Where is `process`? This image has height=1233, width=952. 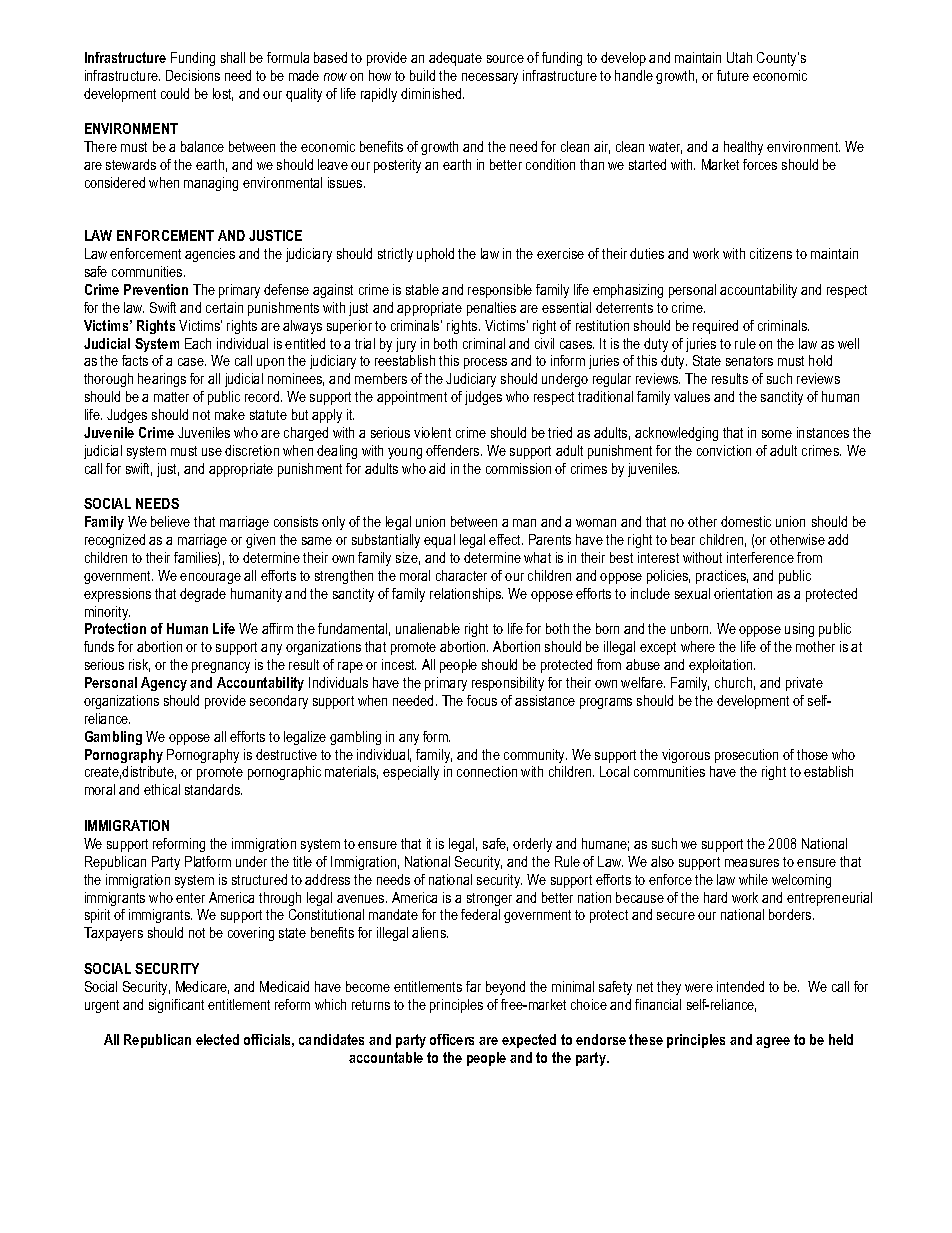
process is located at coordinates (485, 363).
